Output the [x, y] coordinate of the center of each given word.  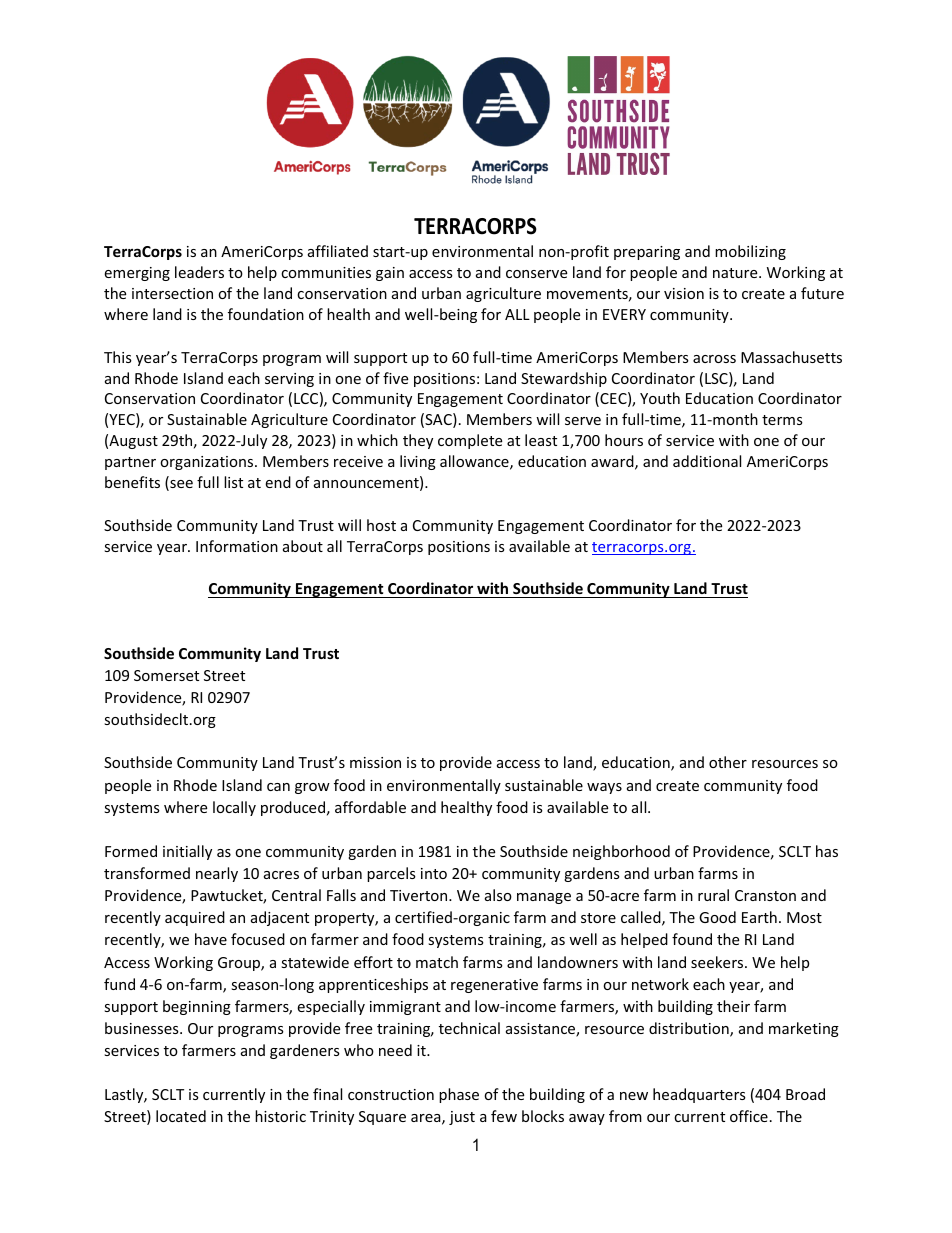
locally [234, 808]
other [728, 762]
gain [390, 274]
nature [736, 273]
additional [707, 461]
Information [237, 546]
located [181, 1116]
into [434, 873]
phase [459, 1095]
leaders [199, 272]
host [381, 525]
